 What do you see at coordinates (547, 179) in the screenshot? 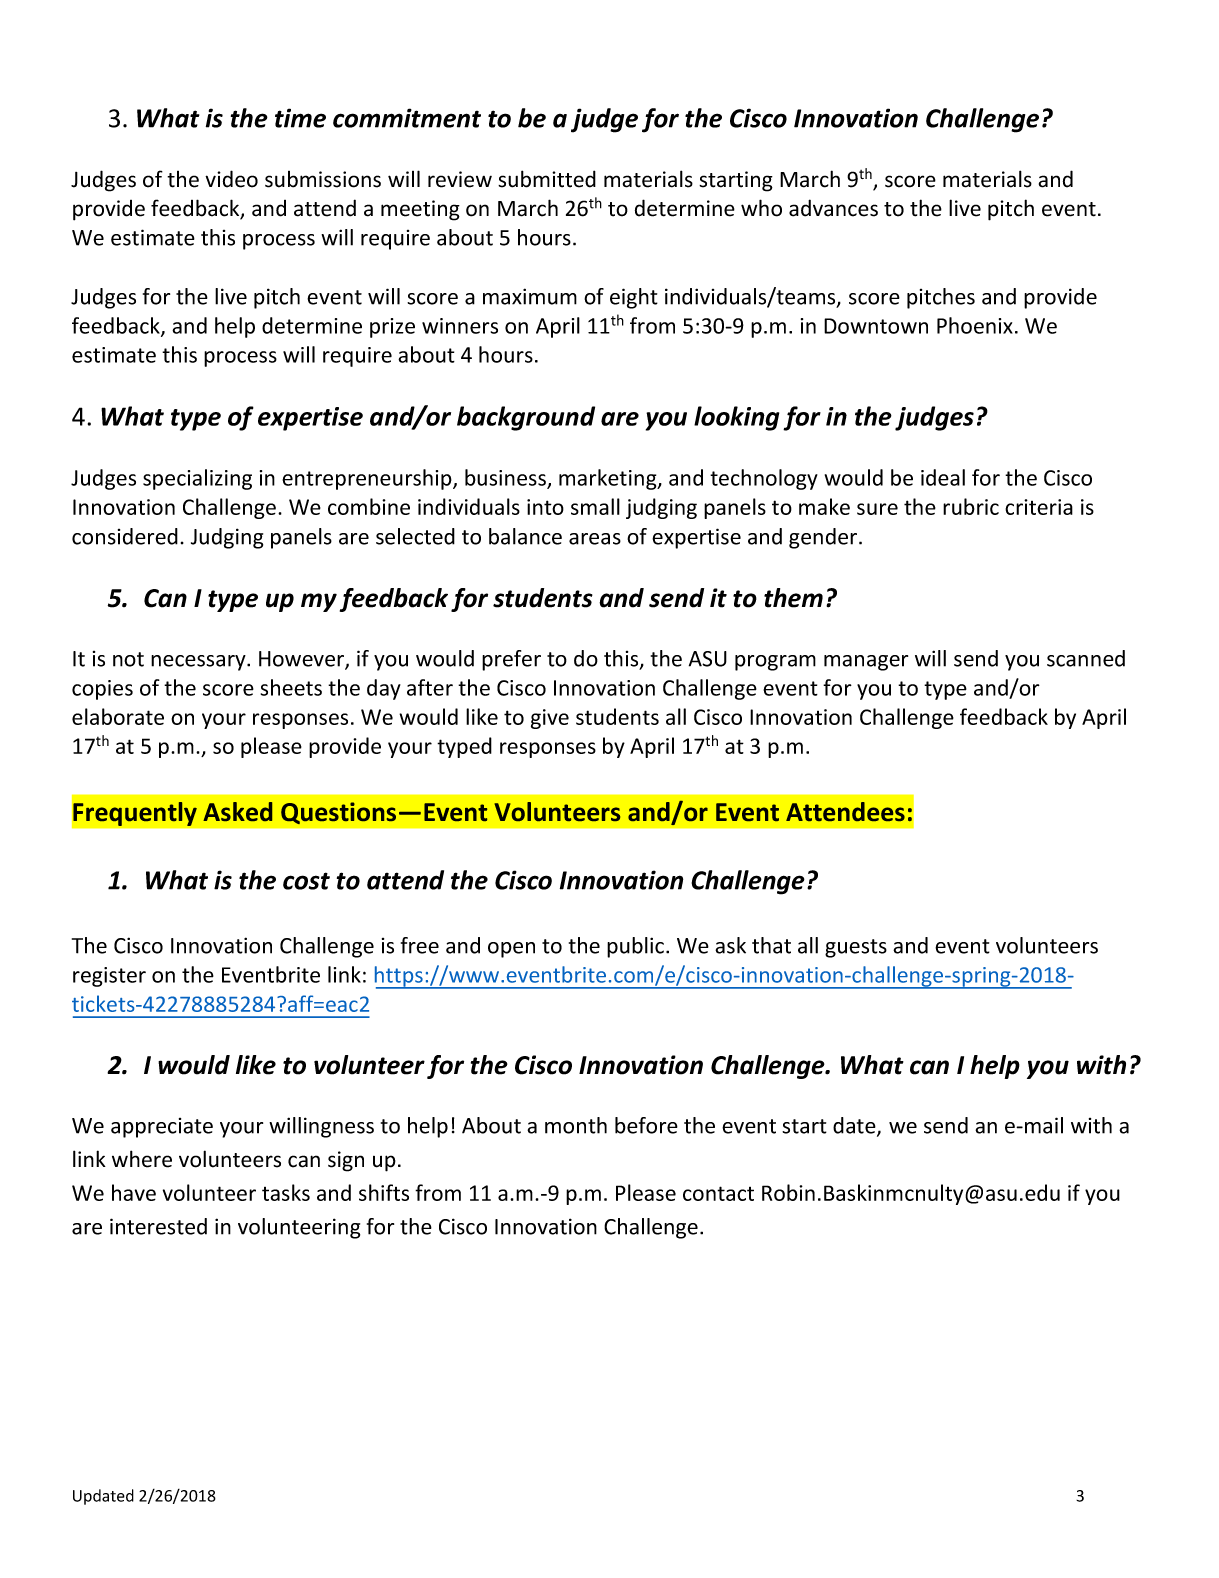
I see `submitted` at bounding box center [547, 179].
